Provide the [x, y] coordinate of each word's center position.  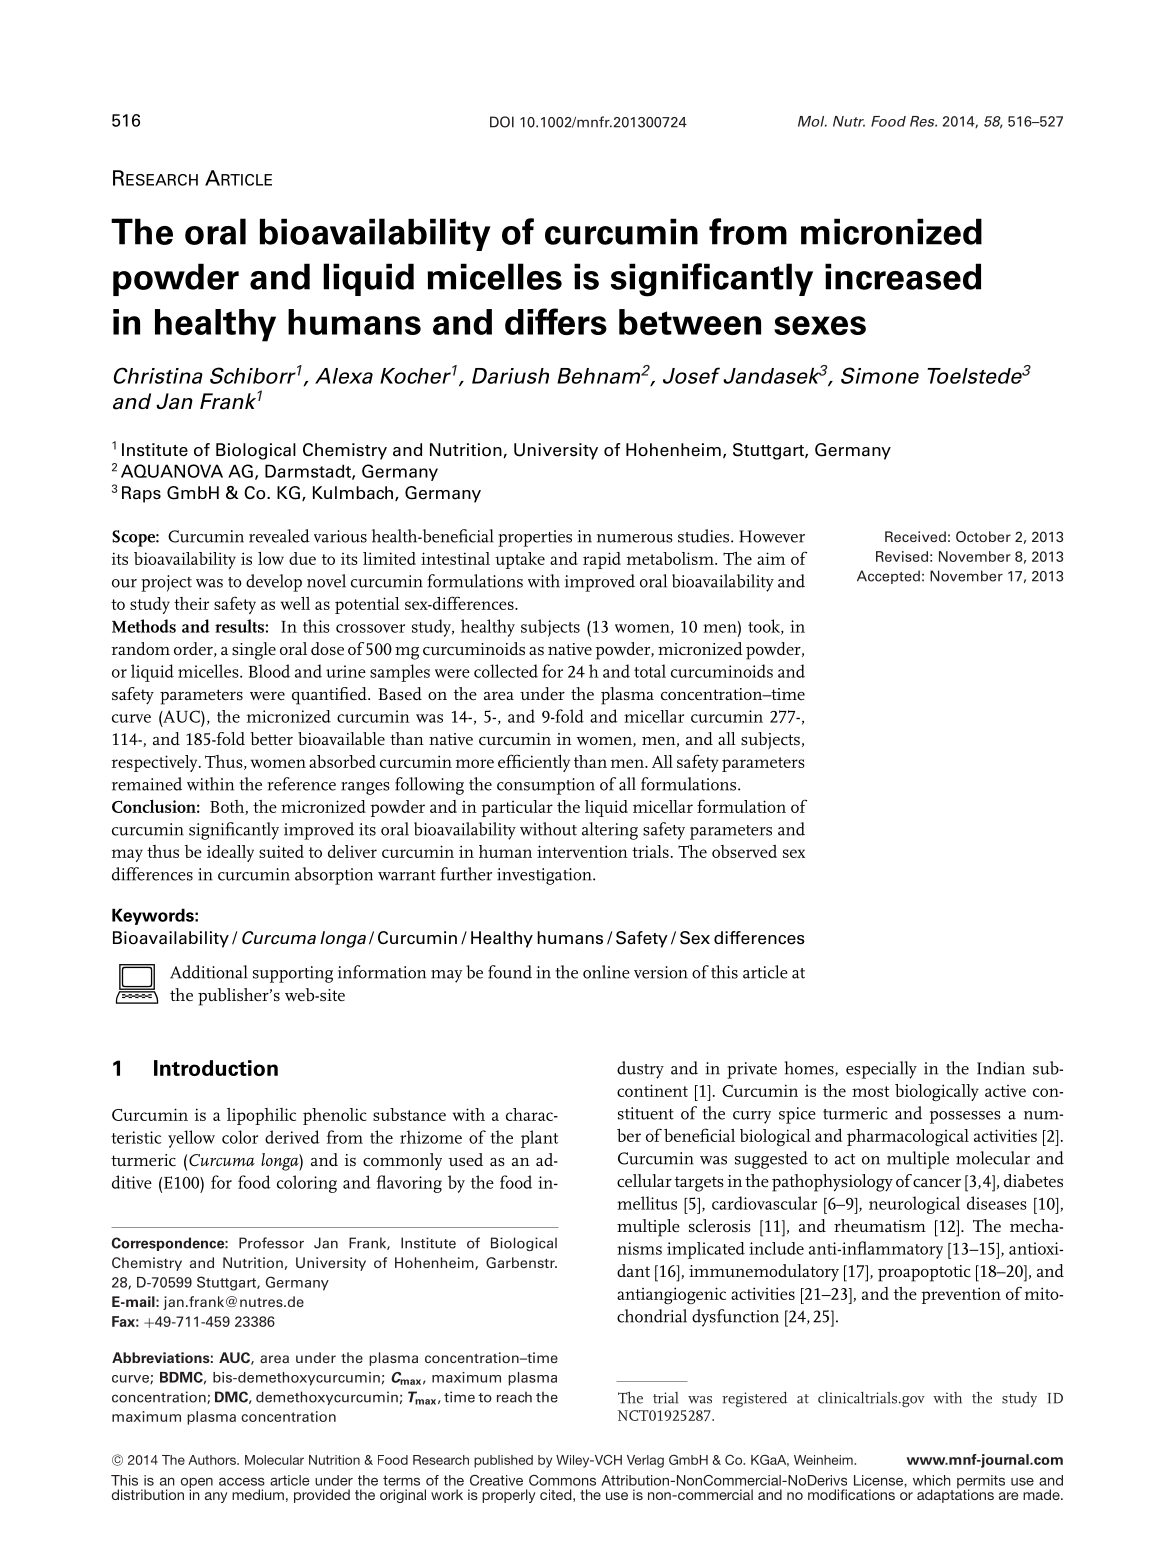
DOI [502, 122]
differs [556, 321]
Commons [562, 1480]
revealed [279, 536]
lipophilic [261, 1116]
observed [744, 851]
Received [915, 536]
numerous [635, 538]
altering [610, 831]
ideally [230, 853]
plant [539, 1139]
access [242, 1481]
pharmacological [908, 1138]
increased [903, 276]
